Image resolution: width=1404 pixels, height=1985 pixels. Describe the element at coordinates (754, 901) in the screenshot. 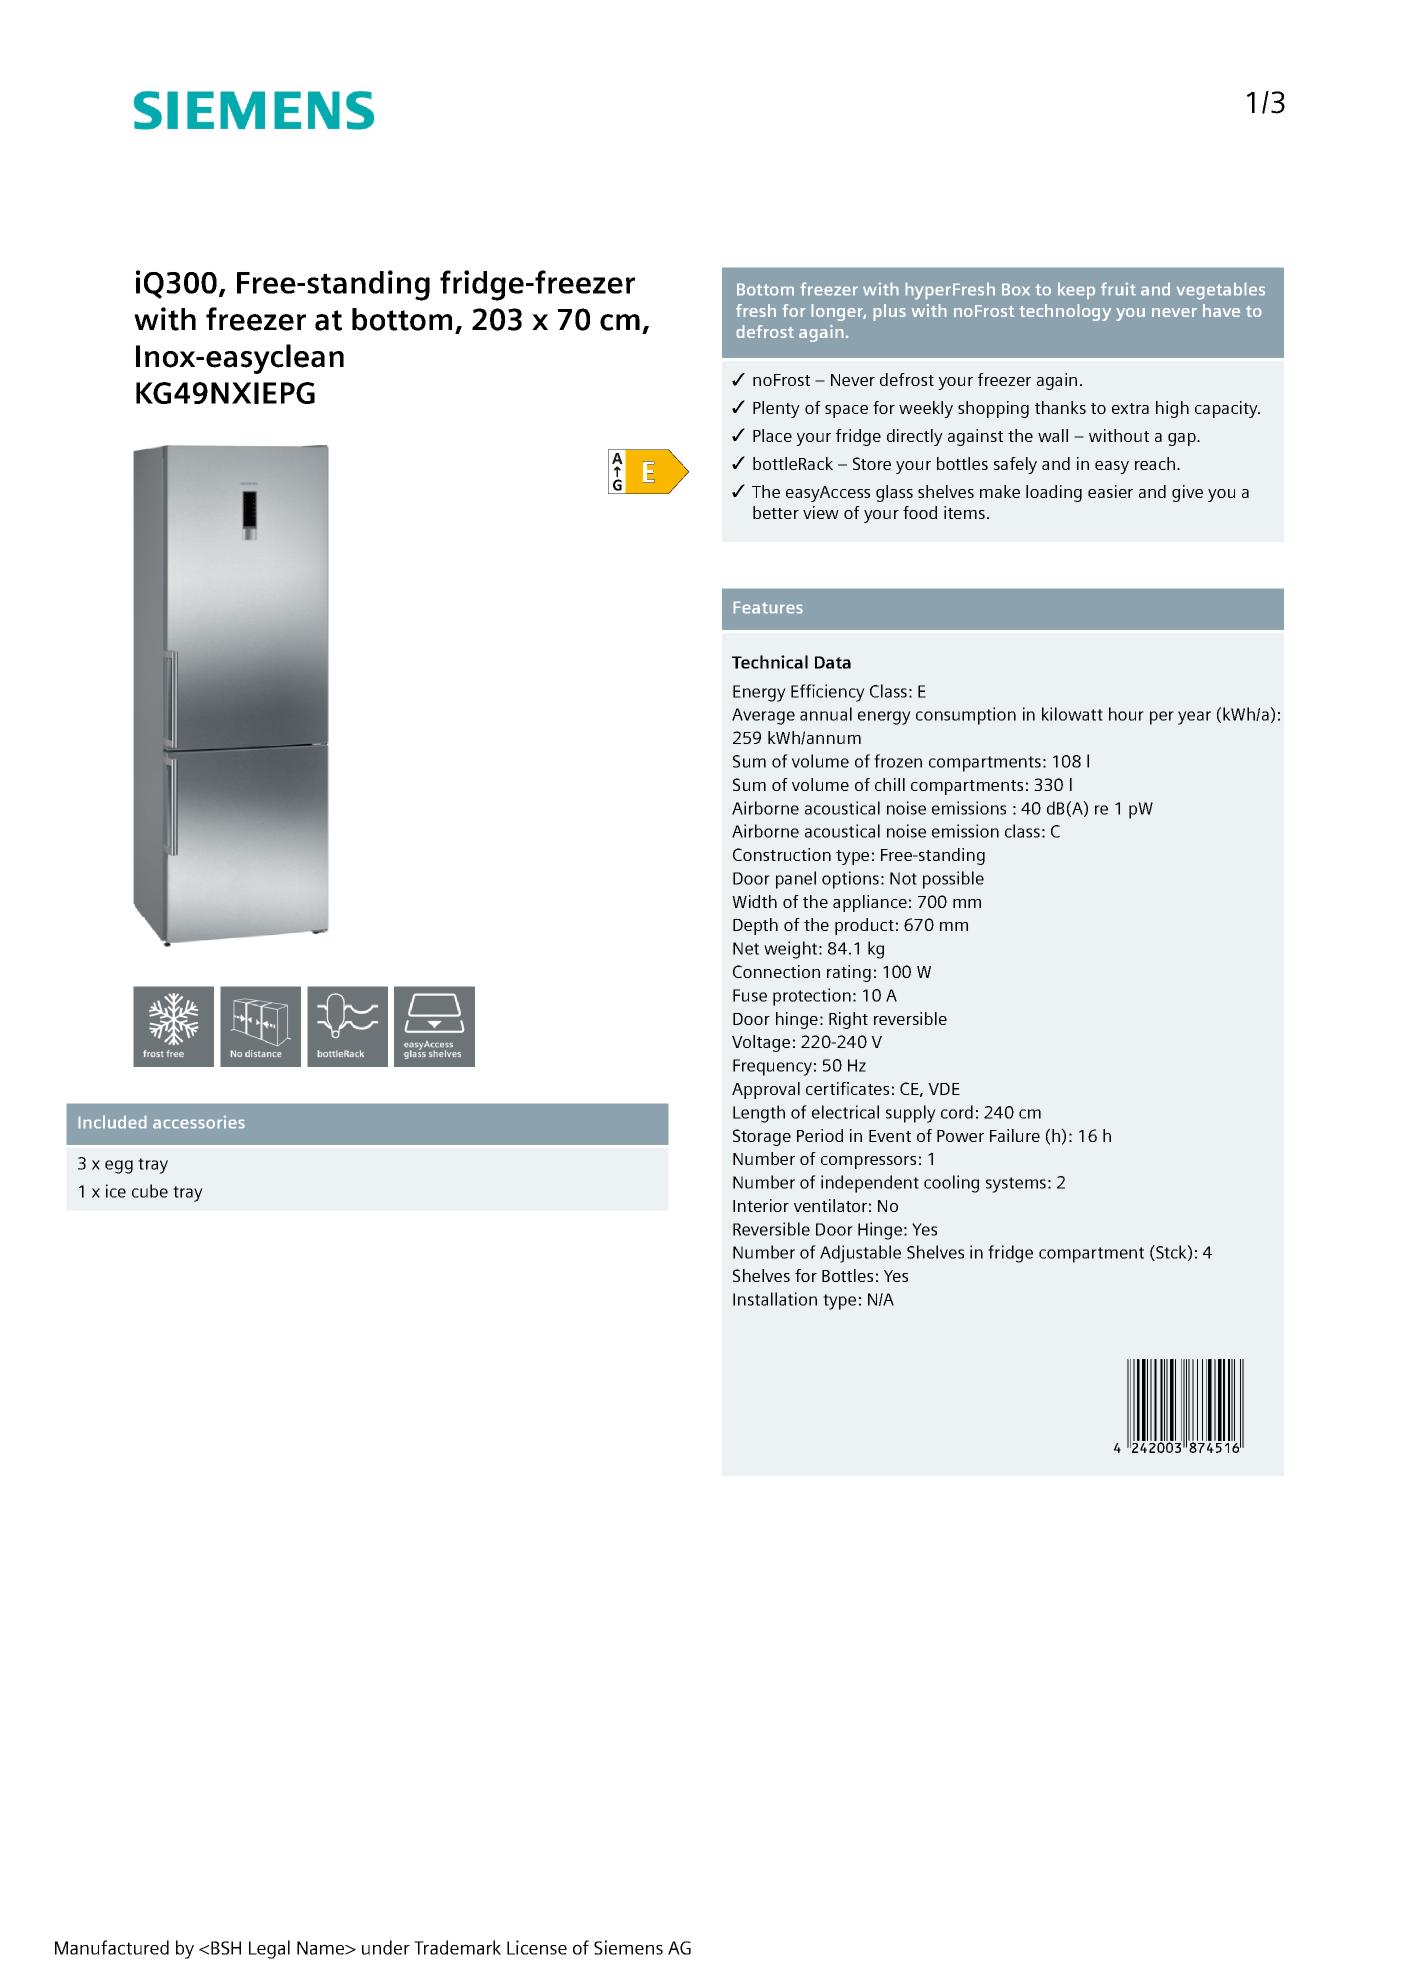

I see `Width` at that location.
